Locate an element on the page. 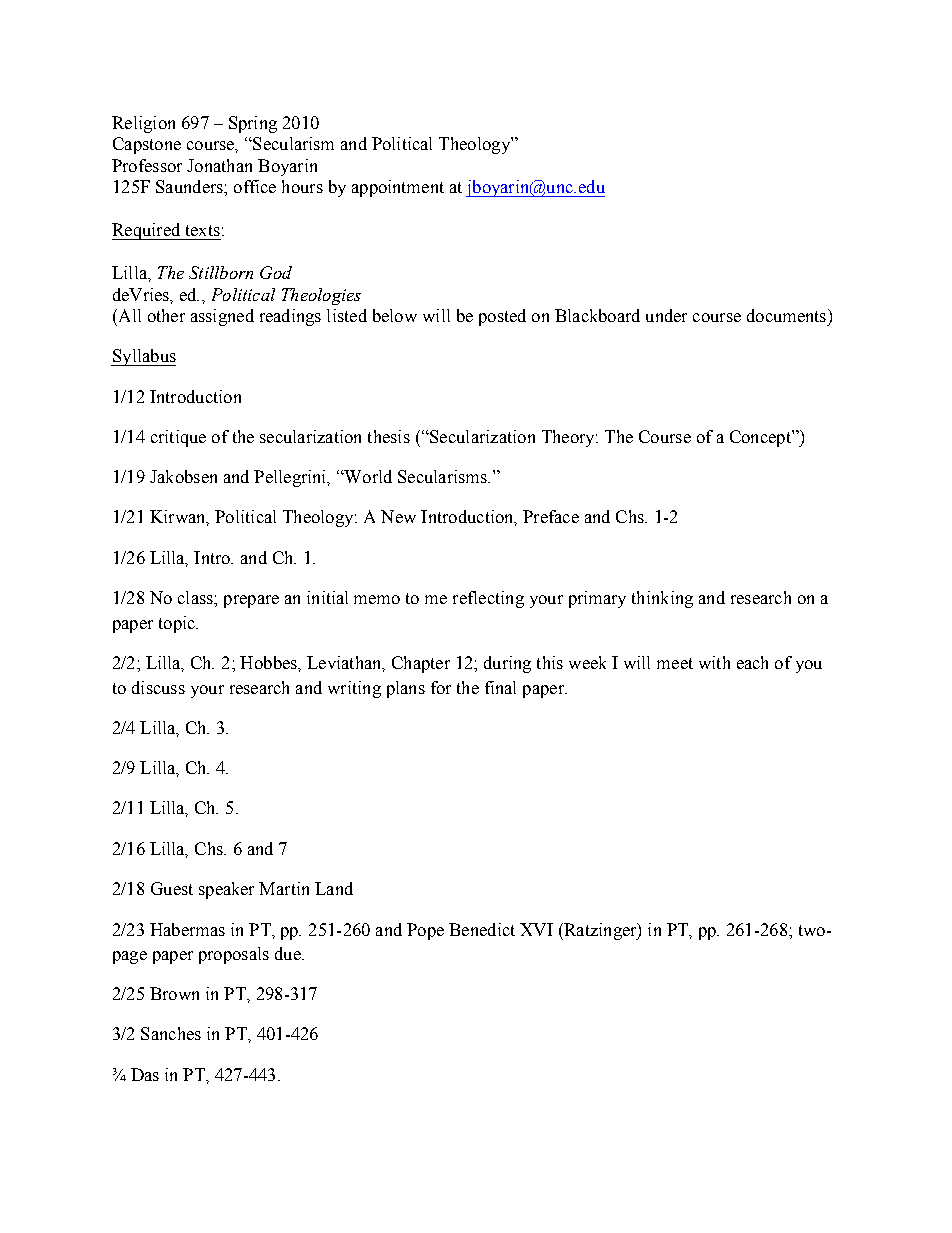 The image size is (952, 1233). appointment is located at coordinates (398, 188).
